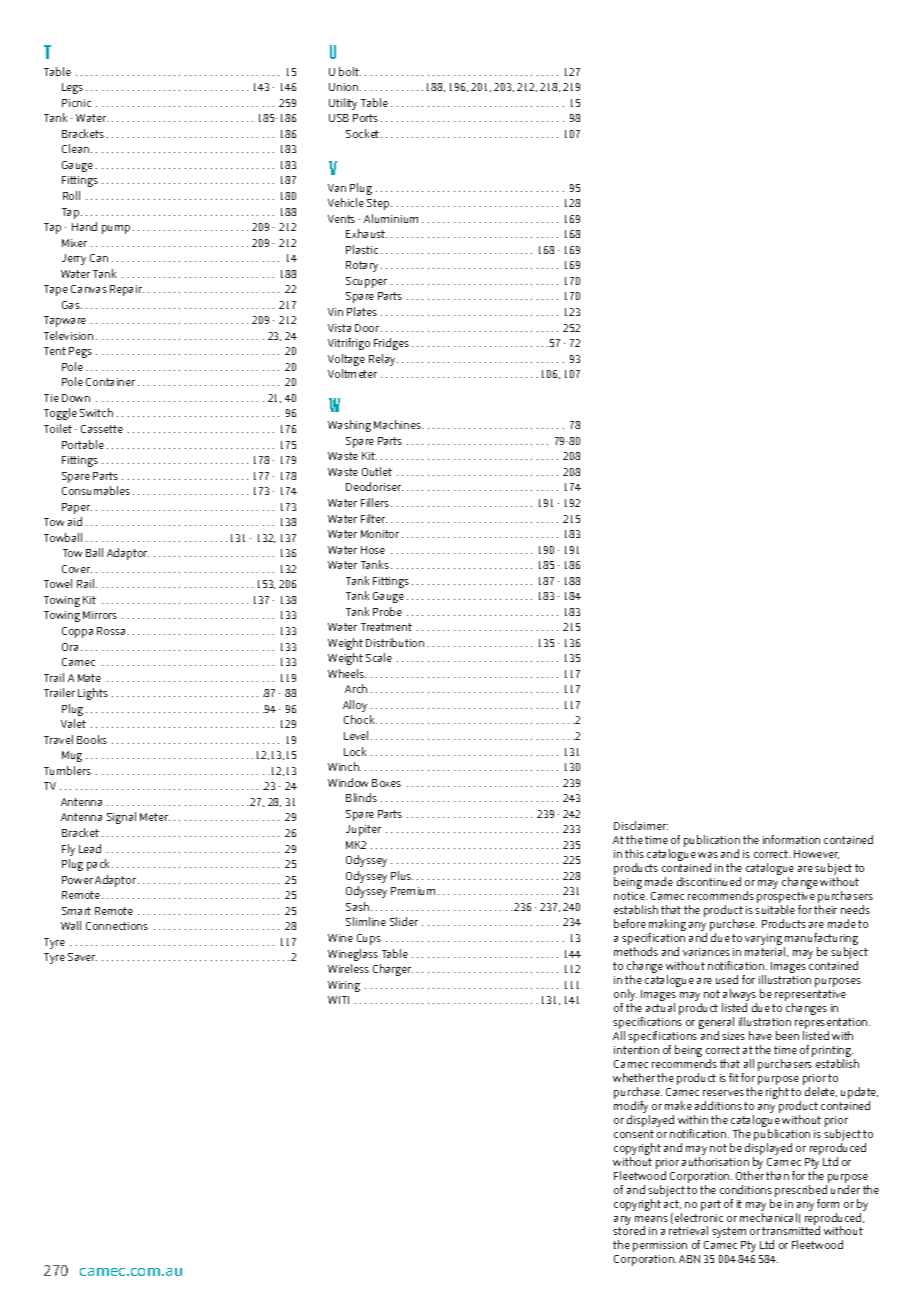  I want to click on stored, so click(629, 1230).
